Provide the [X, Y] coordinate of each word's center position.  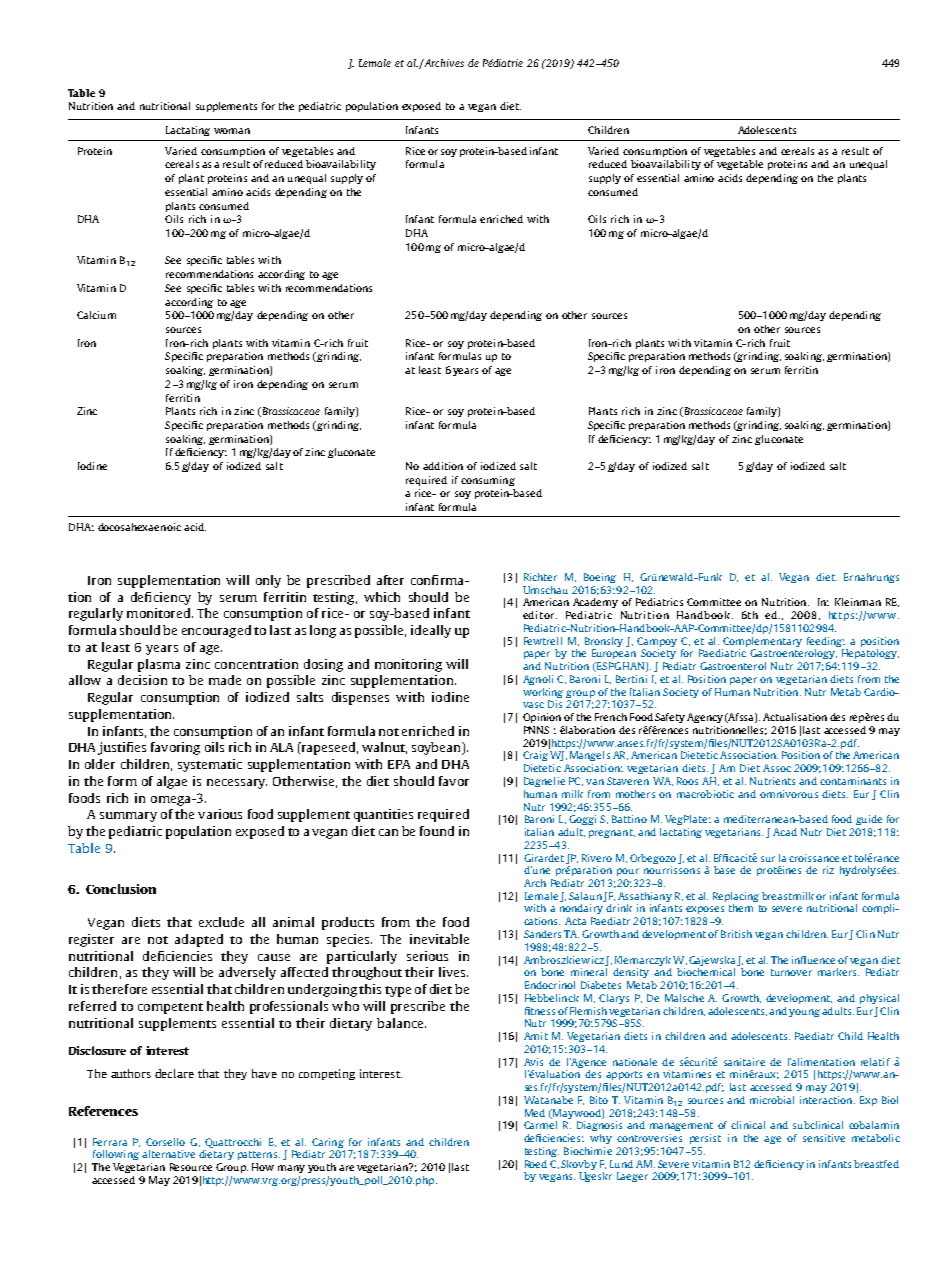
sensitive [824, 1138]
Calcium [96, 315]
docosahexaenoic [139, 527]
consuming [488, 481]
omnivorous [789, 794]
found [437, 831]
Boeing [600, 578]
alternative [168, 1154]
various [220, 814]
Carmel [540, 1125]
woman [232, 131]
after [390, 580]
